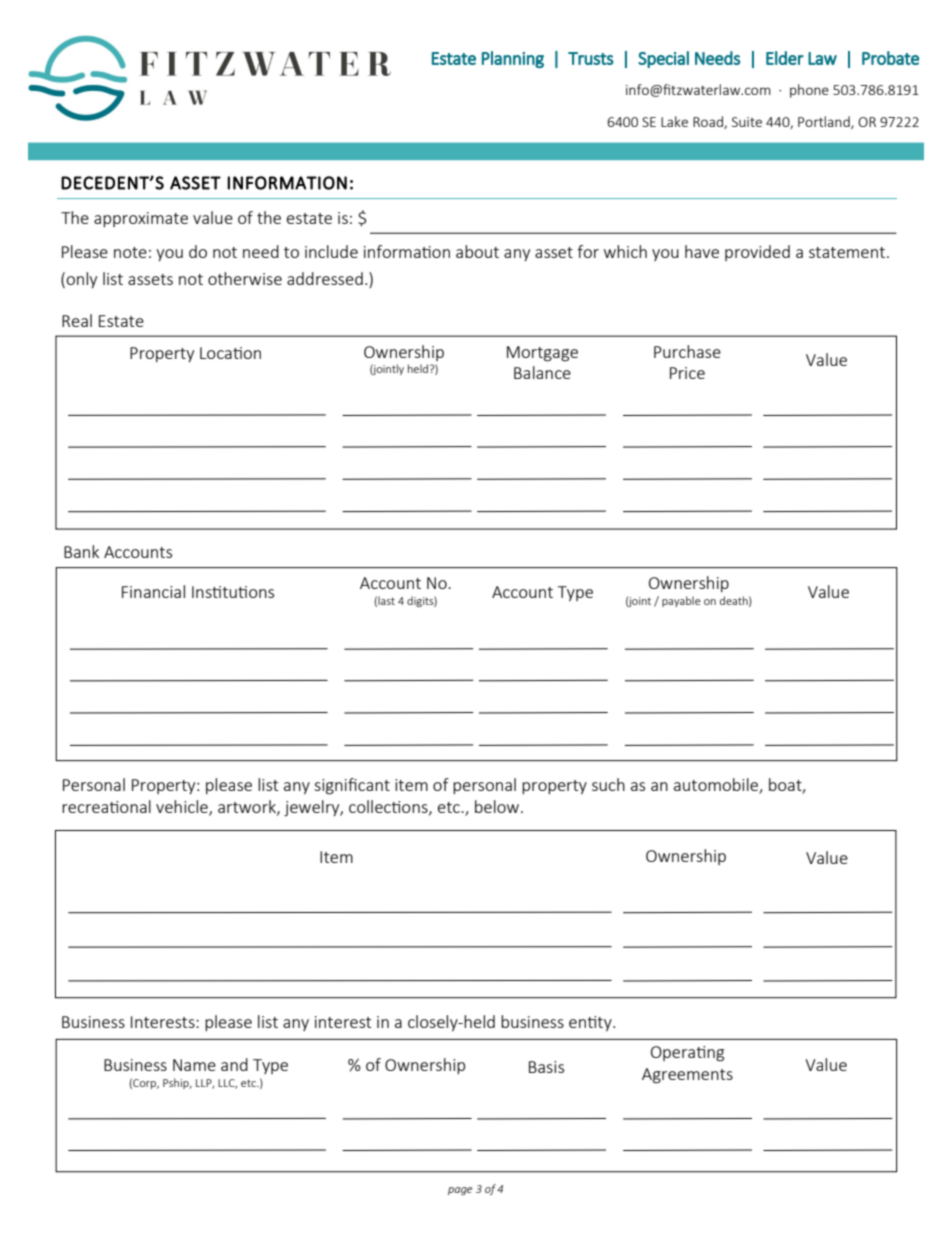  I want to click on vehicle, so click(183, 807).
